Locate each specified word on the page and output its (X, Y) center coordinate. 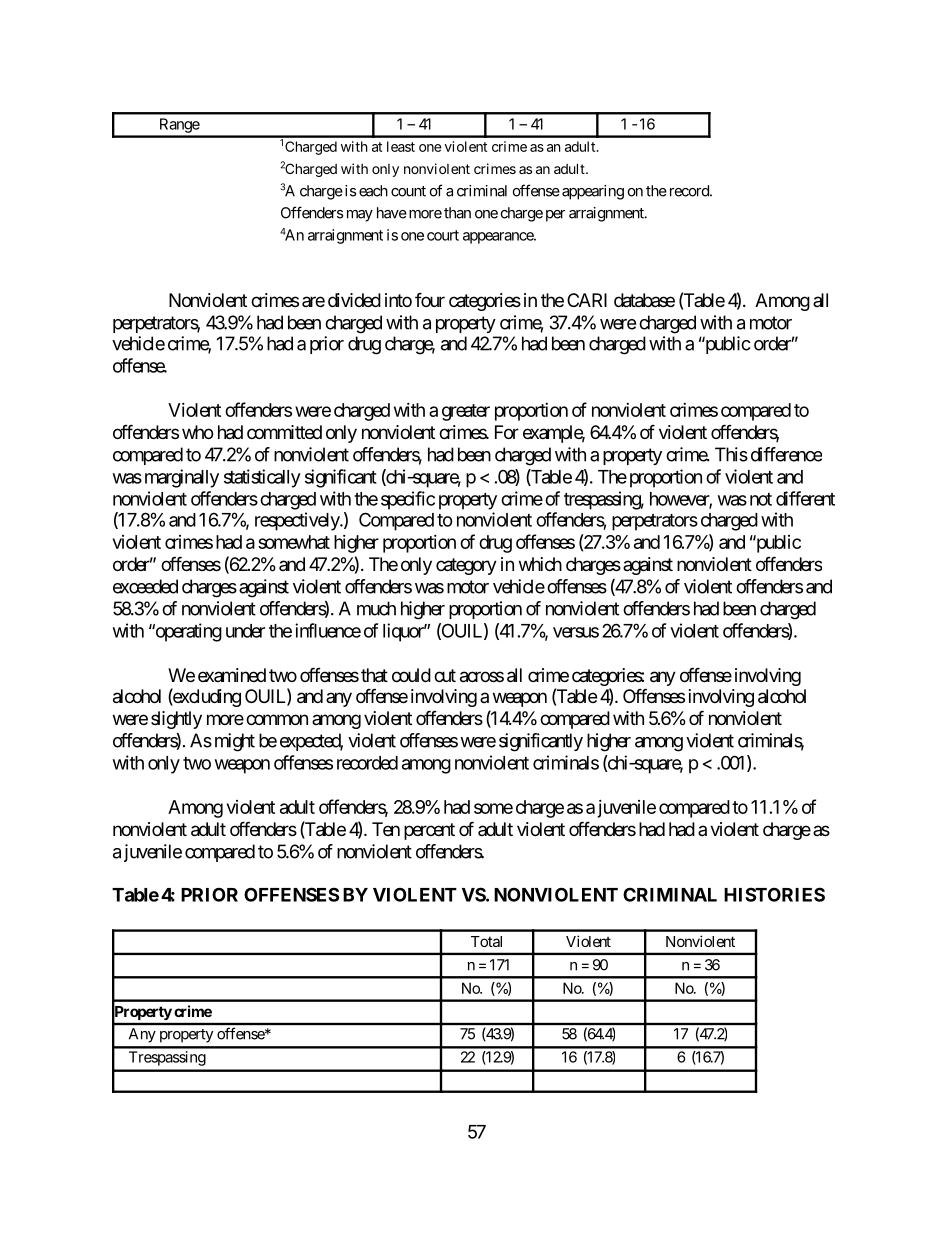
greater (466, 412)
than (457, 213)
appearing (593, 192)
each (373, 191)
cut (445, 675)
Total (486, 941)
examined (232, 675)
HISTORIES (774, 894)
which (540, 564)
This (731, 454)
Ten (386, 829)
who (197, 432)
